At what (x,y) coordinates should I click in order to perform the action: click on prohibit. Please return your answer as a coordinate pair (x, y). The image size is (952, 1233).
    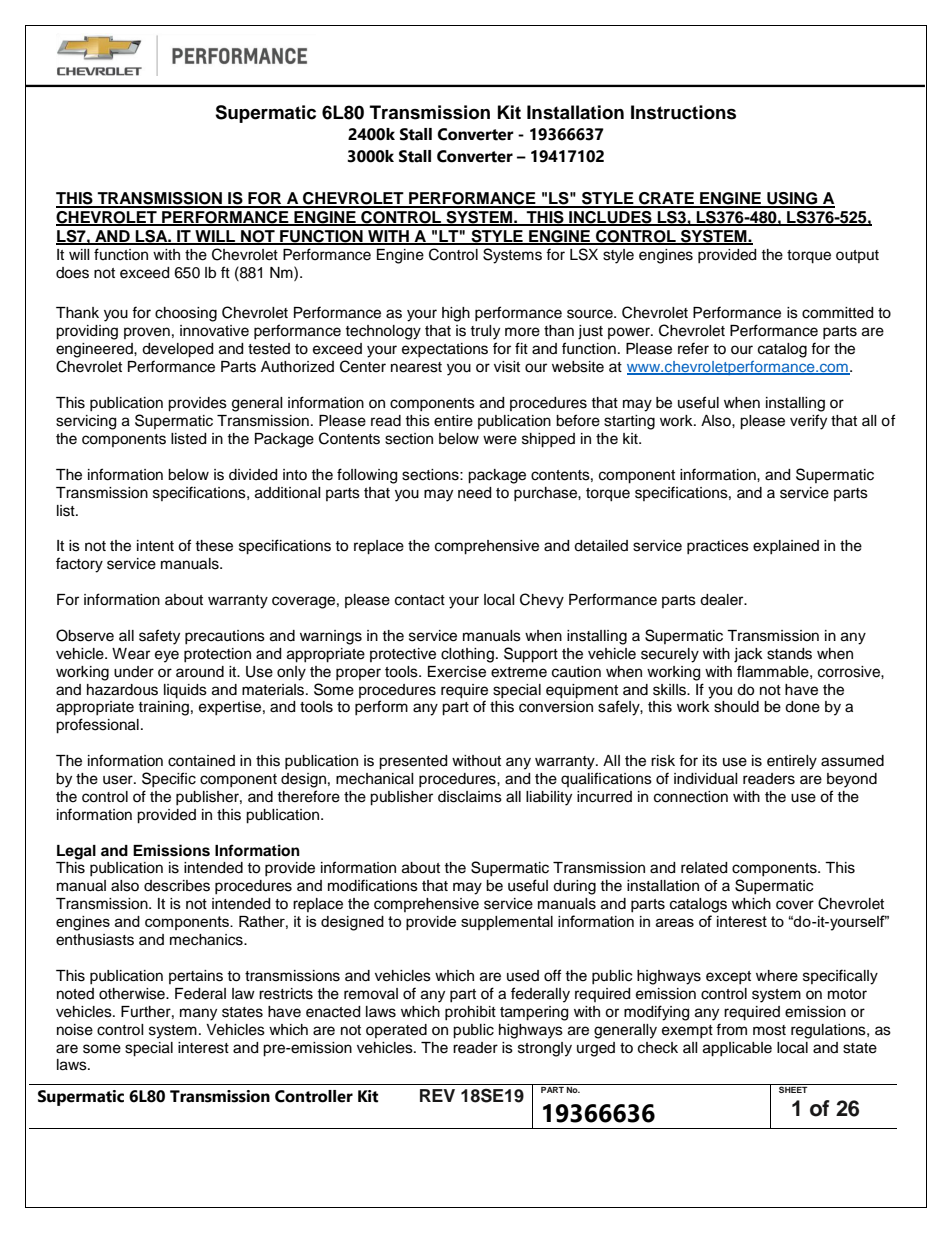
    Looking at the image, I should click on (470, 1013).
